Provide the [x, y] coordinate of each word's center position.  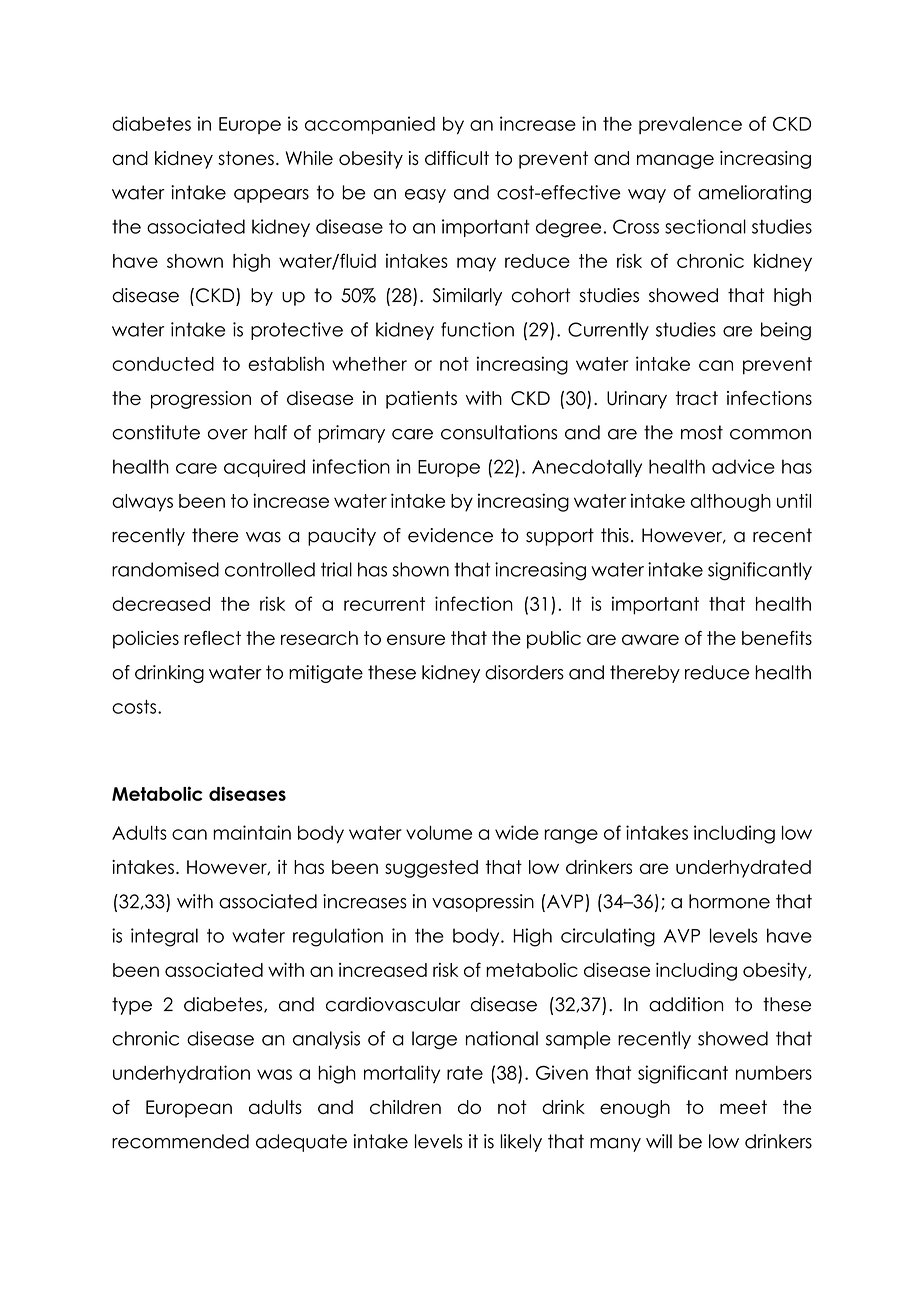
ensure [416, 639]
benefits [777, 638]
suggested [431, 869]
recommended [180, 1141]
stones [246, 158]
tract [697, 398]
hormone [729, 901]
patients [421, 400]
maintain [252, 832]
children [405, 1107]
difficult [457, 158]
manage [675, 161]
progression [201, 400]
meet [743, 1107]
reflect [212, 637]
